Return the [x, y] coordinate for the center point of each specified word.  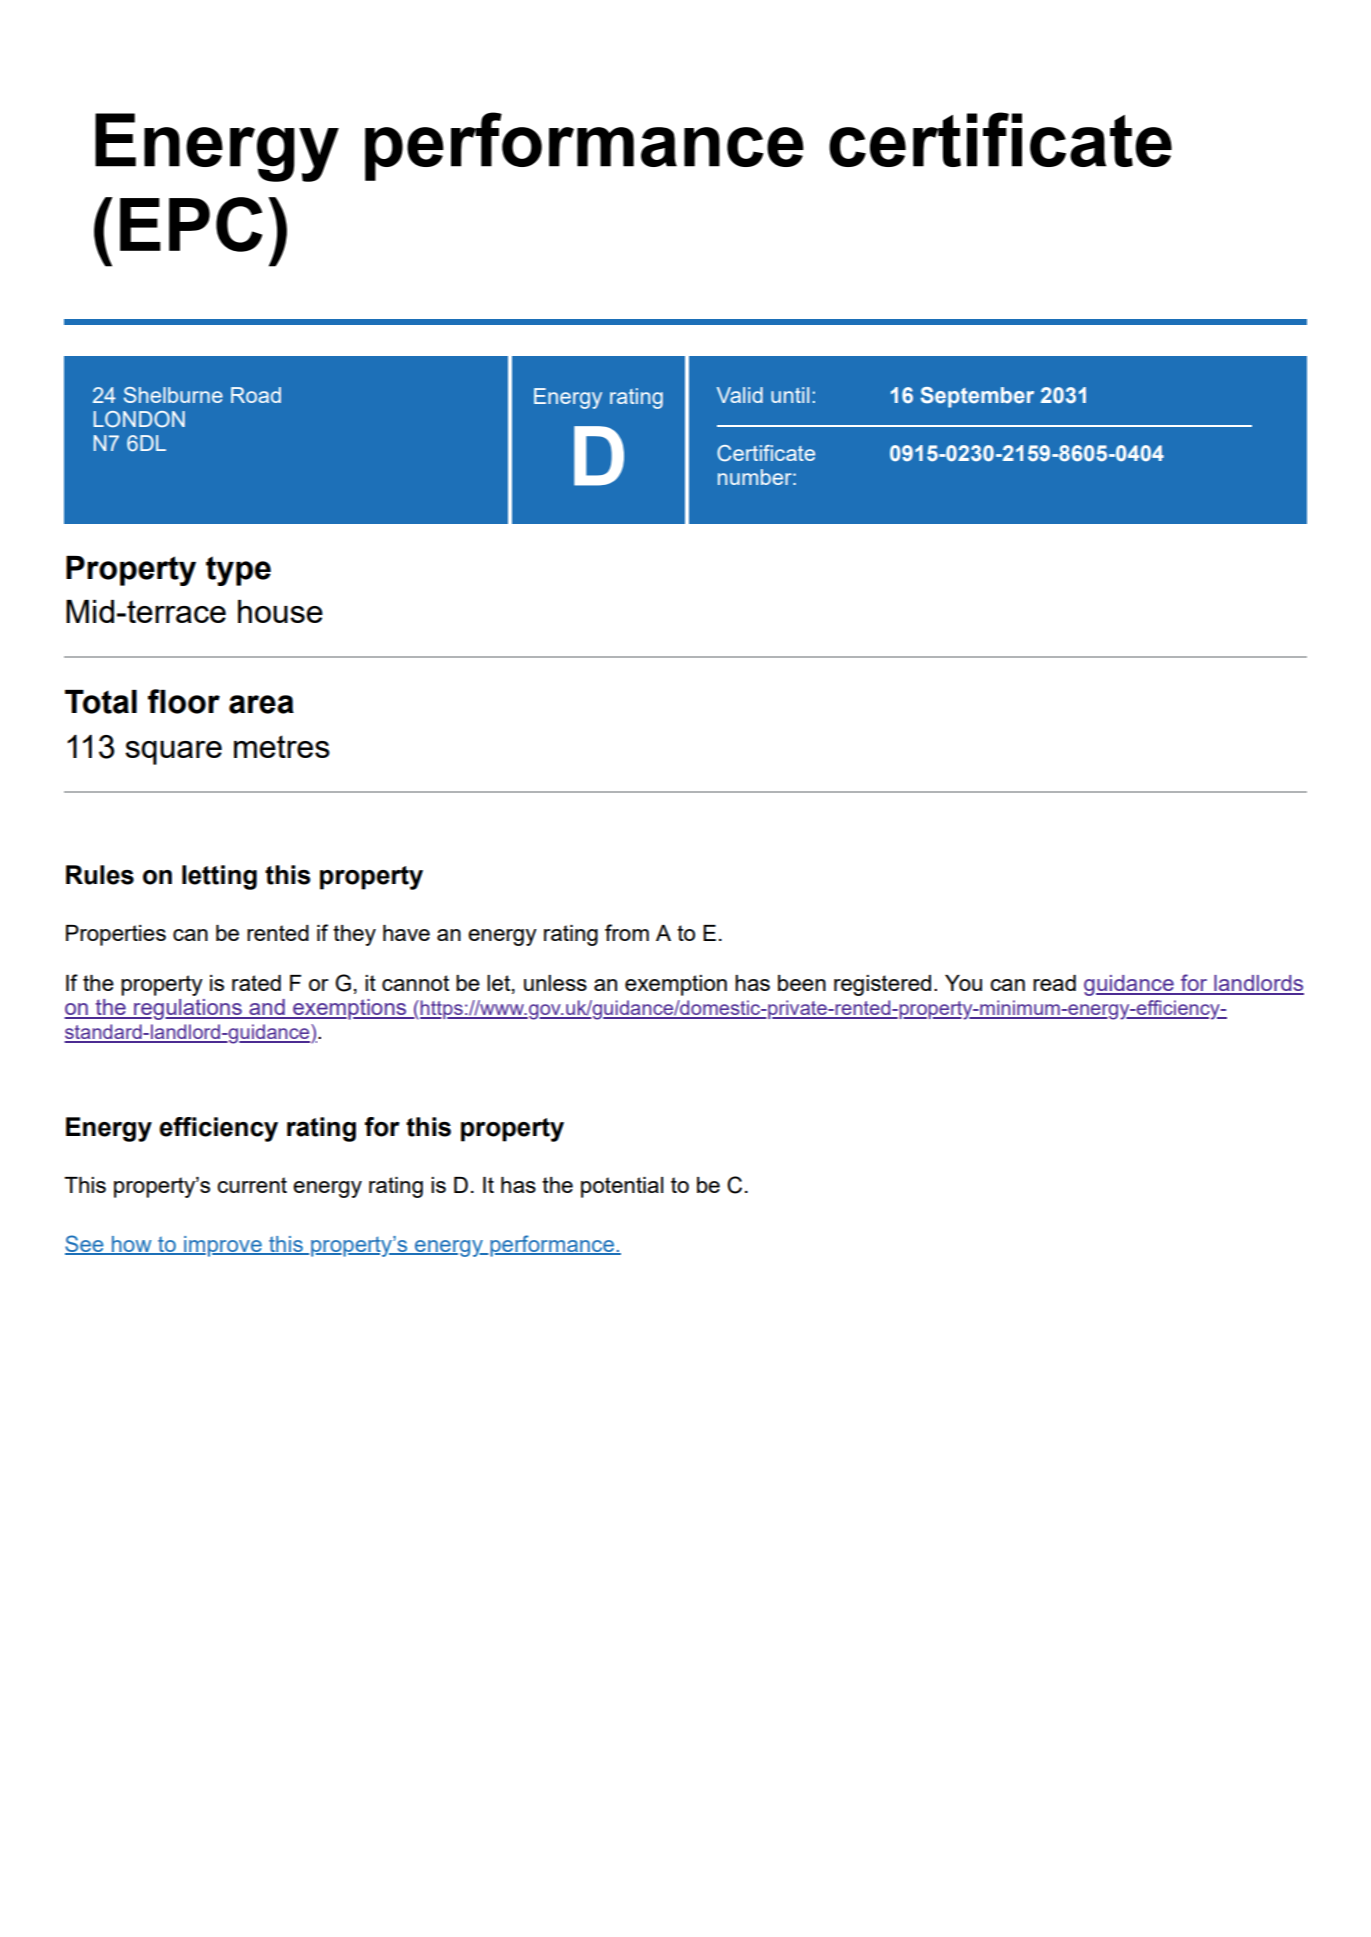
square [173, 753]
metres [282, 746]
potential [622, 1187]
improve [223, 1246]
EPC [191, 224]
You [963, 983]
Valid [740, 395]
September [977, 397]
